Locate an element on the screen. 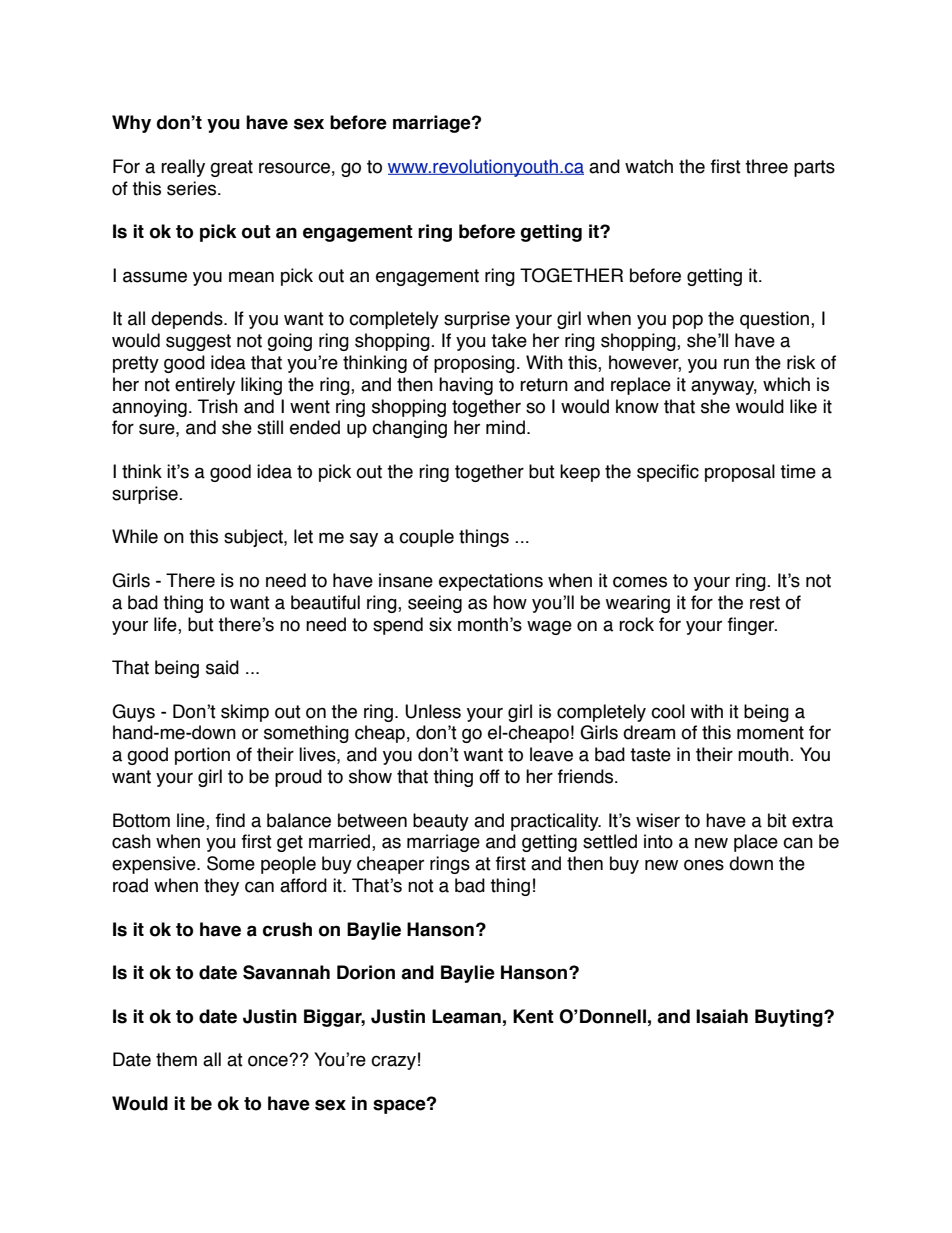 Image resolution: width=952 pixels, height=1233 pixels. take is located at coordinates (509, 340).
